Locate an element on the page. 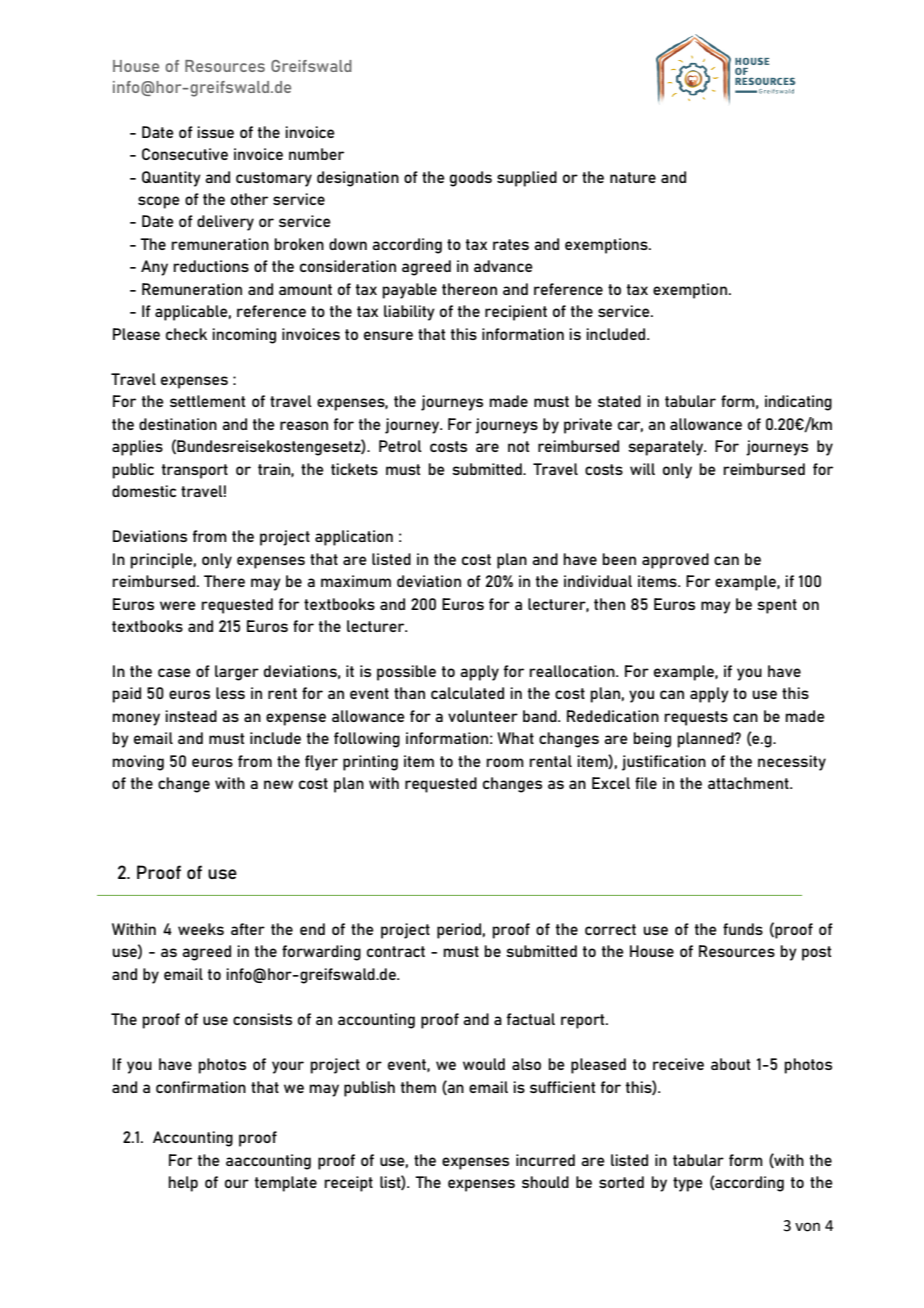 This image has width=924, height=1308. should is located at coordinates (545, 1182).
